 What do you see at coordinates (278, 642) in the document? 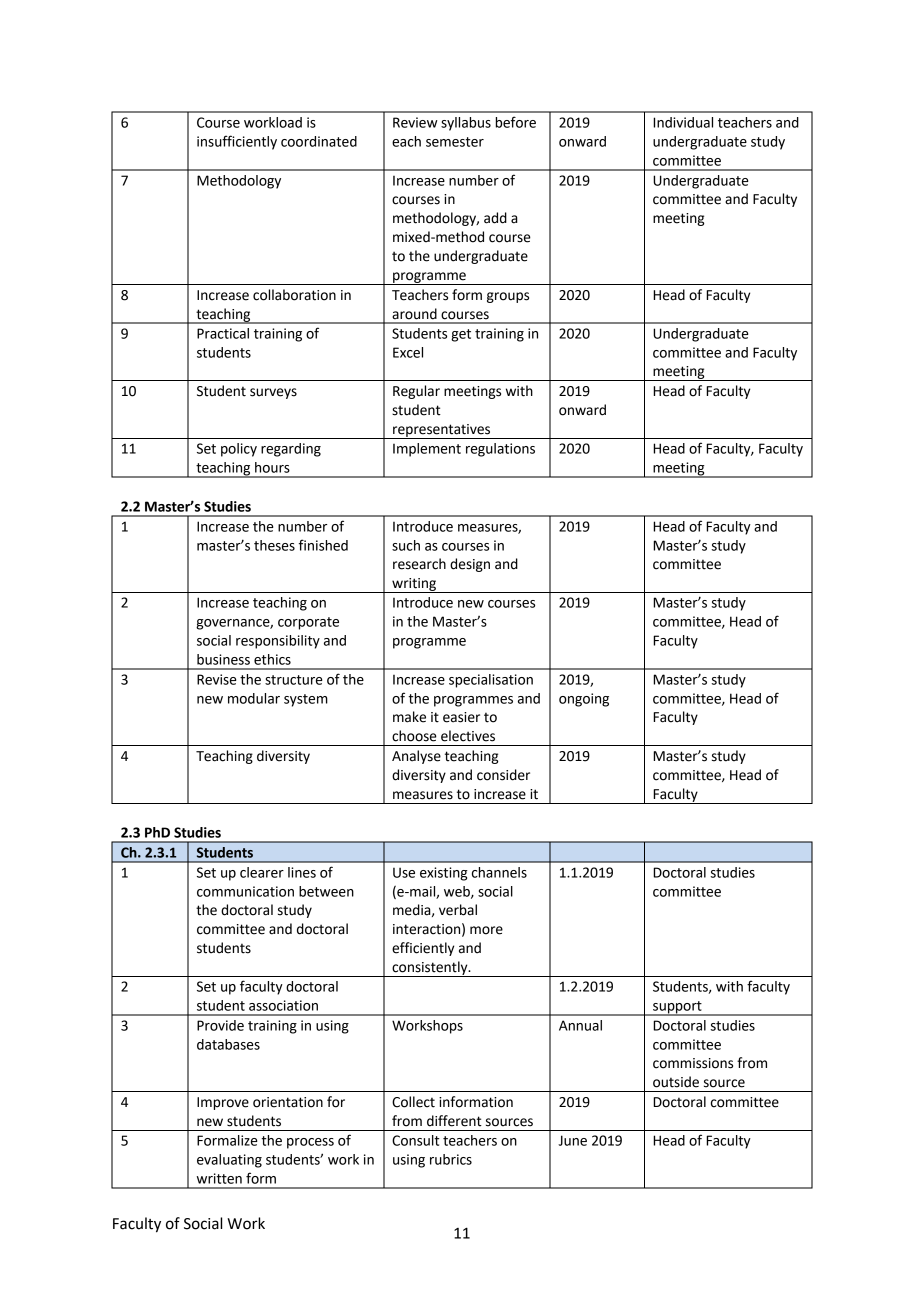
I see `responsibility` at bounding box center [278, 642].
